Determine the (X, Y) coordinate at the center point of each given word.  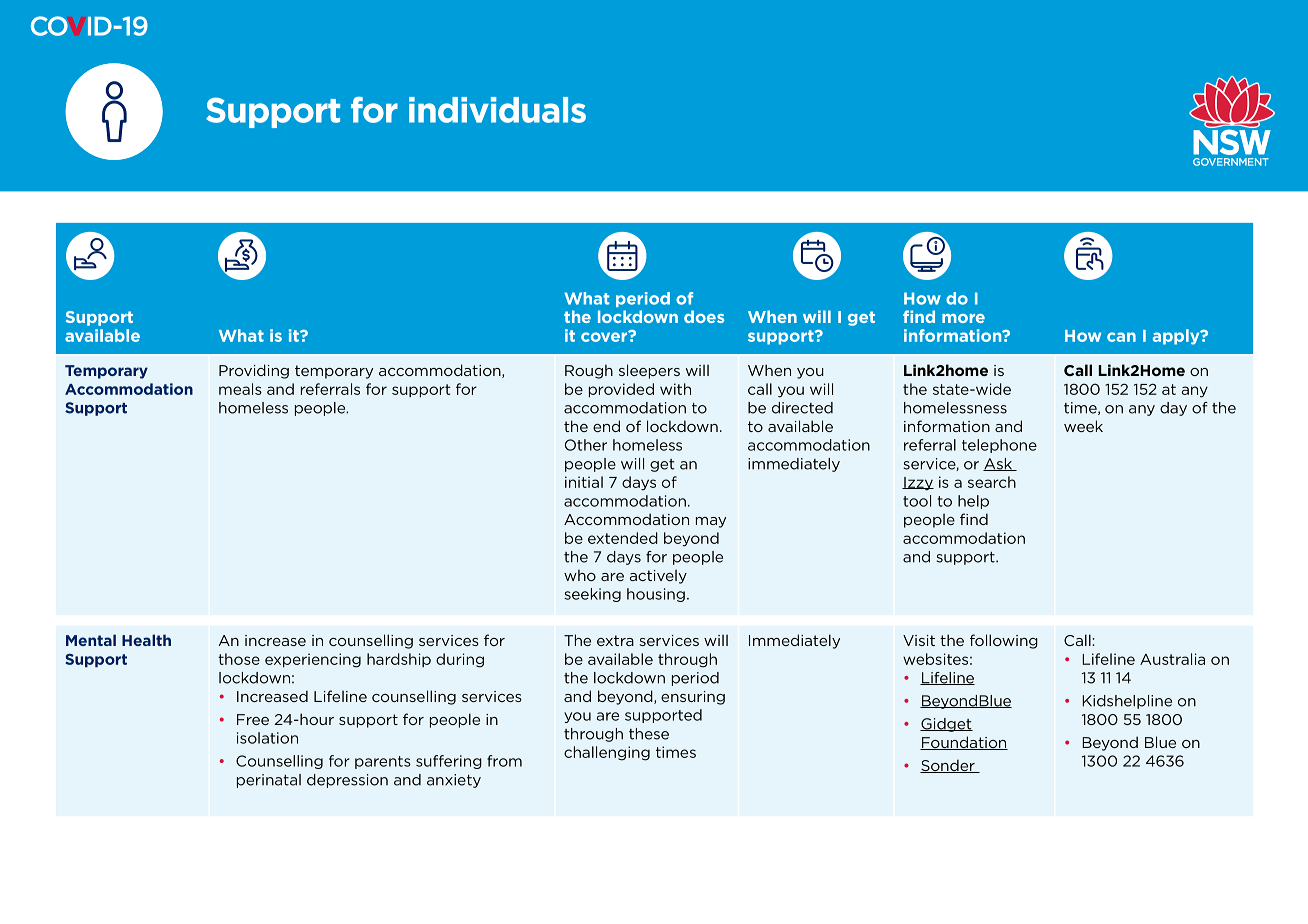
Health (146, 640)
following (1004, 641)
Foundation (964, 743)
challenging (607, 753)
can (1121, 337)
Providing (254, 371)
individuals (497, 110)
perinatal (269, 781)
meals (240, 389)
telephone (999, 446)
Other (586, 445)
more (963, 318)
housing (656, 595)
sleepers (649, 371)
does (704, 316)
